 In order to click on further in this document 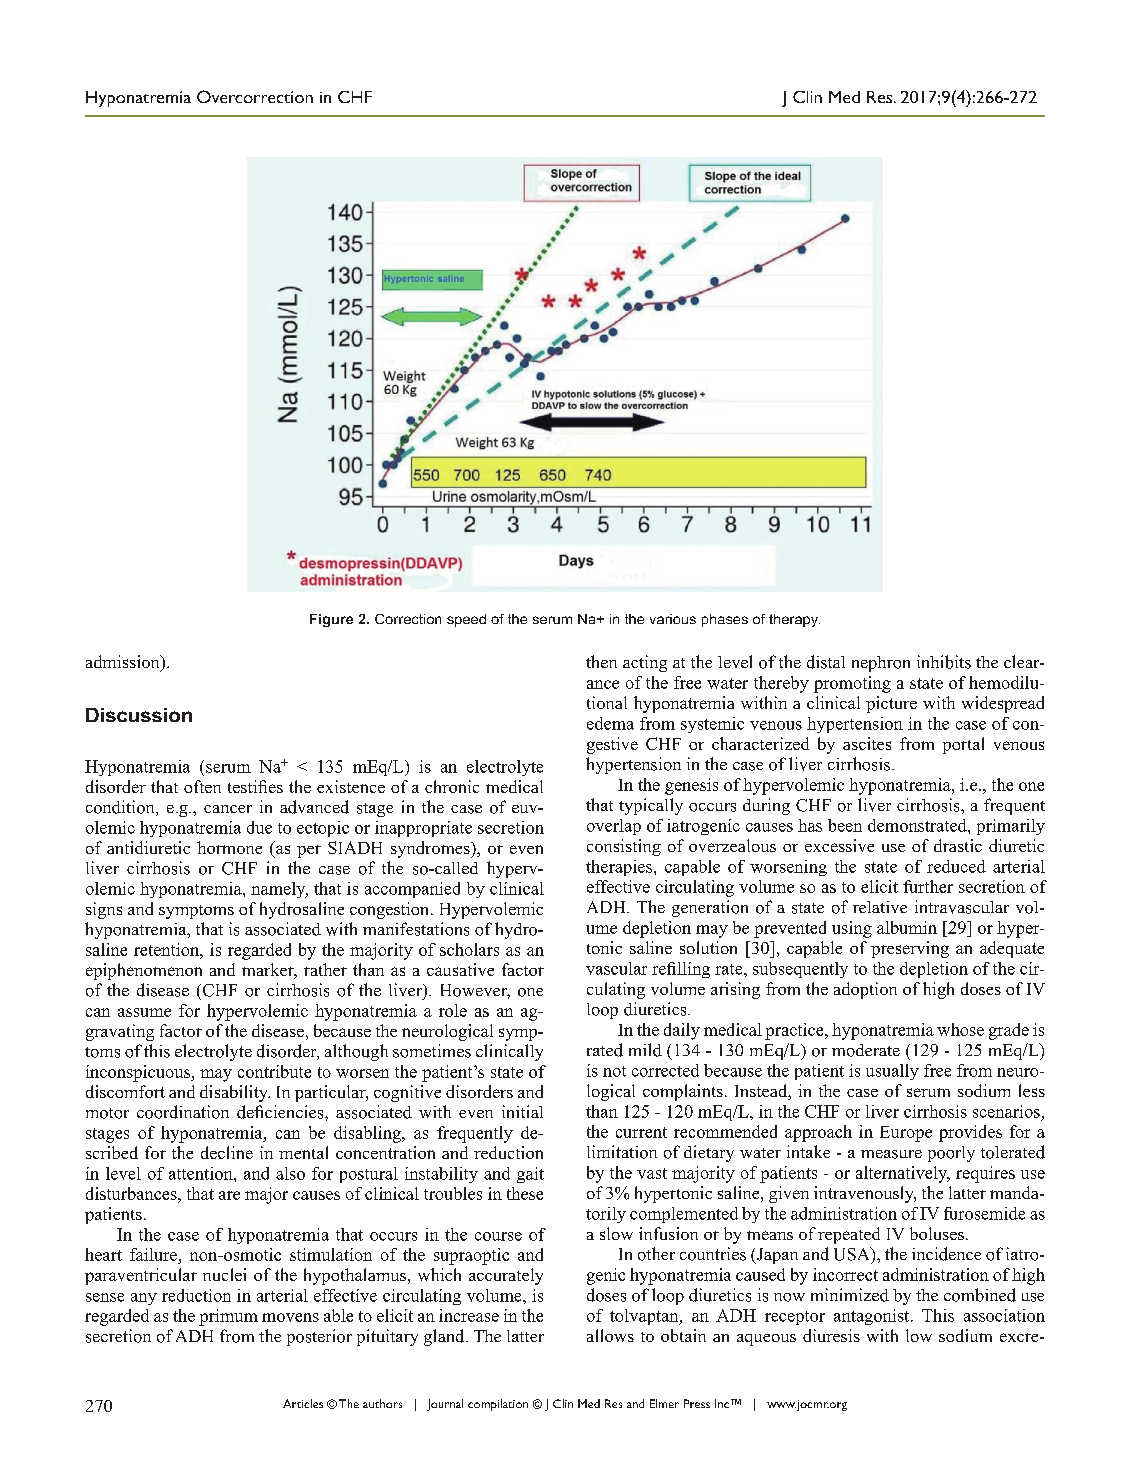, I will do `click(928, 886)`.
